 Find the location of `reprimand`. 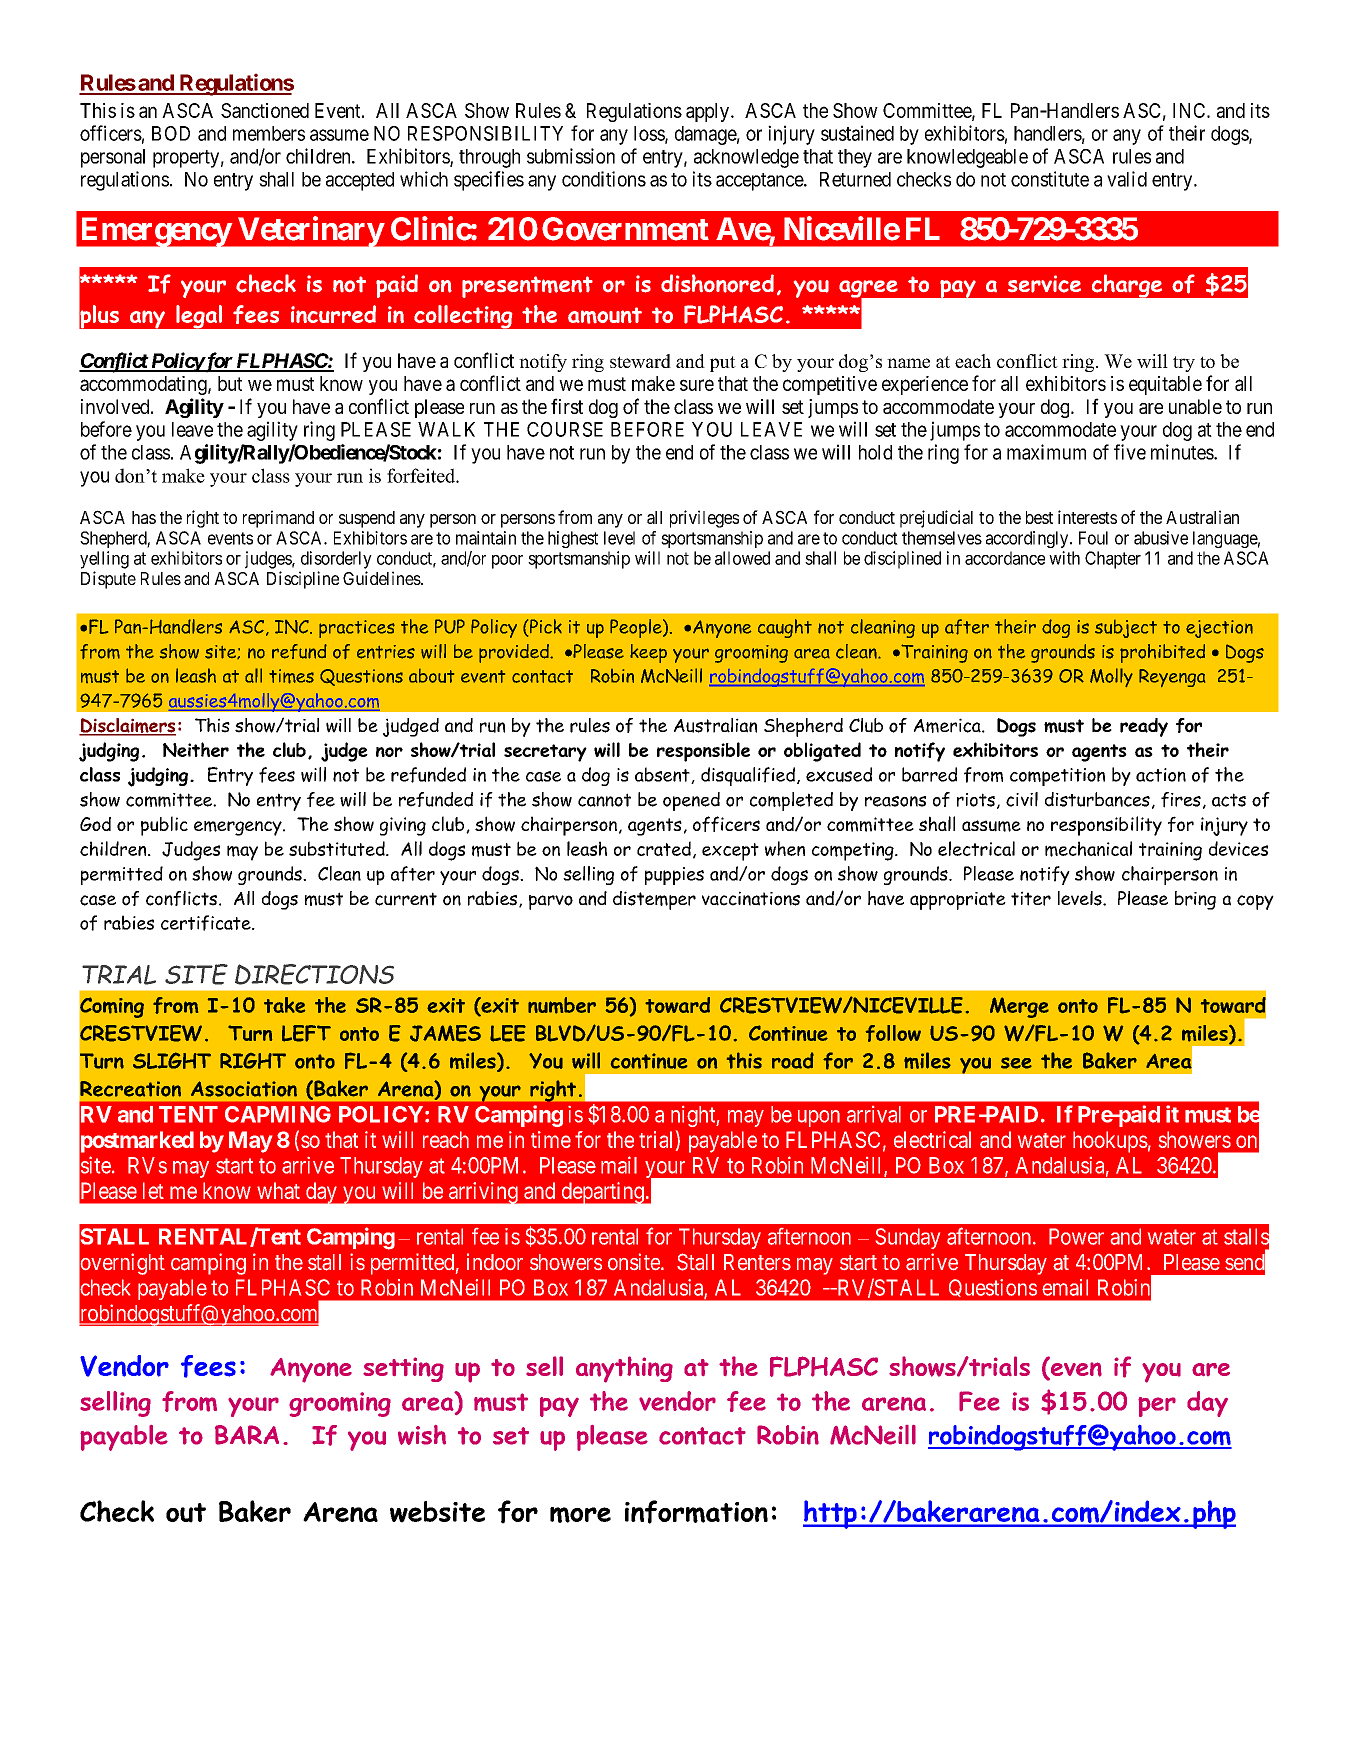

reprimand is located at coordinates (278, 519).
